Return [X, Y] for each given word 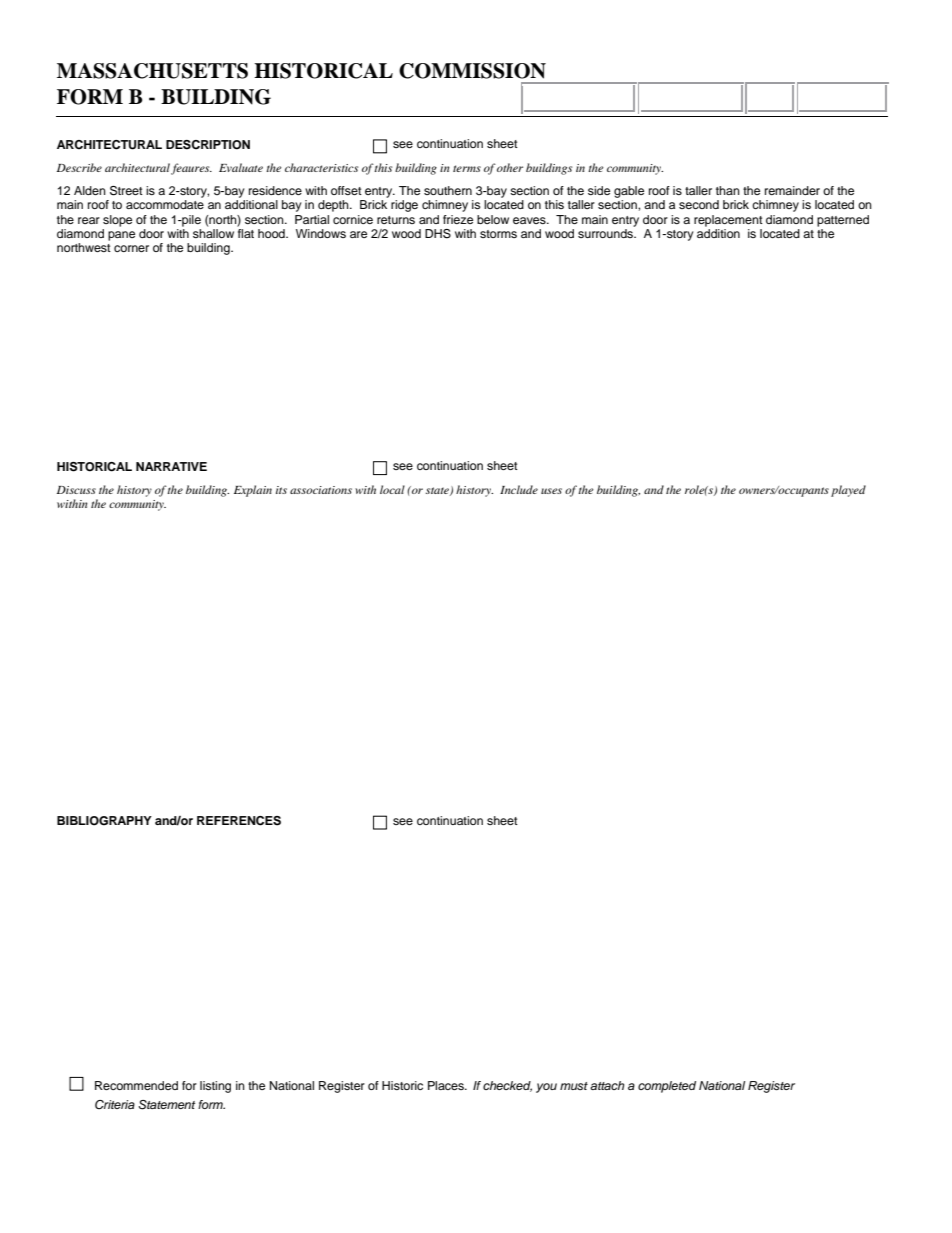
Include [519, 489]
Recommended [136, 1085]
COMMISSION [472, 71]
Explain [253, 491]
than [728, 190]
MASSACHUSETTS [152, 71]
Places [447, 1085]
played [848, 491]
